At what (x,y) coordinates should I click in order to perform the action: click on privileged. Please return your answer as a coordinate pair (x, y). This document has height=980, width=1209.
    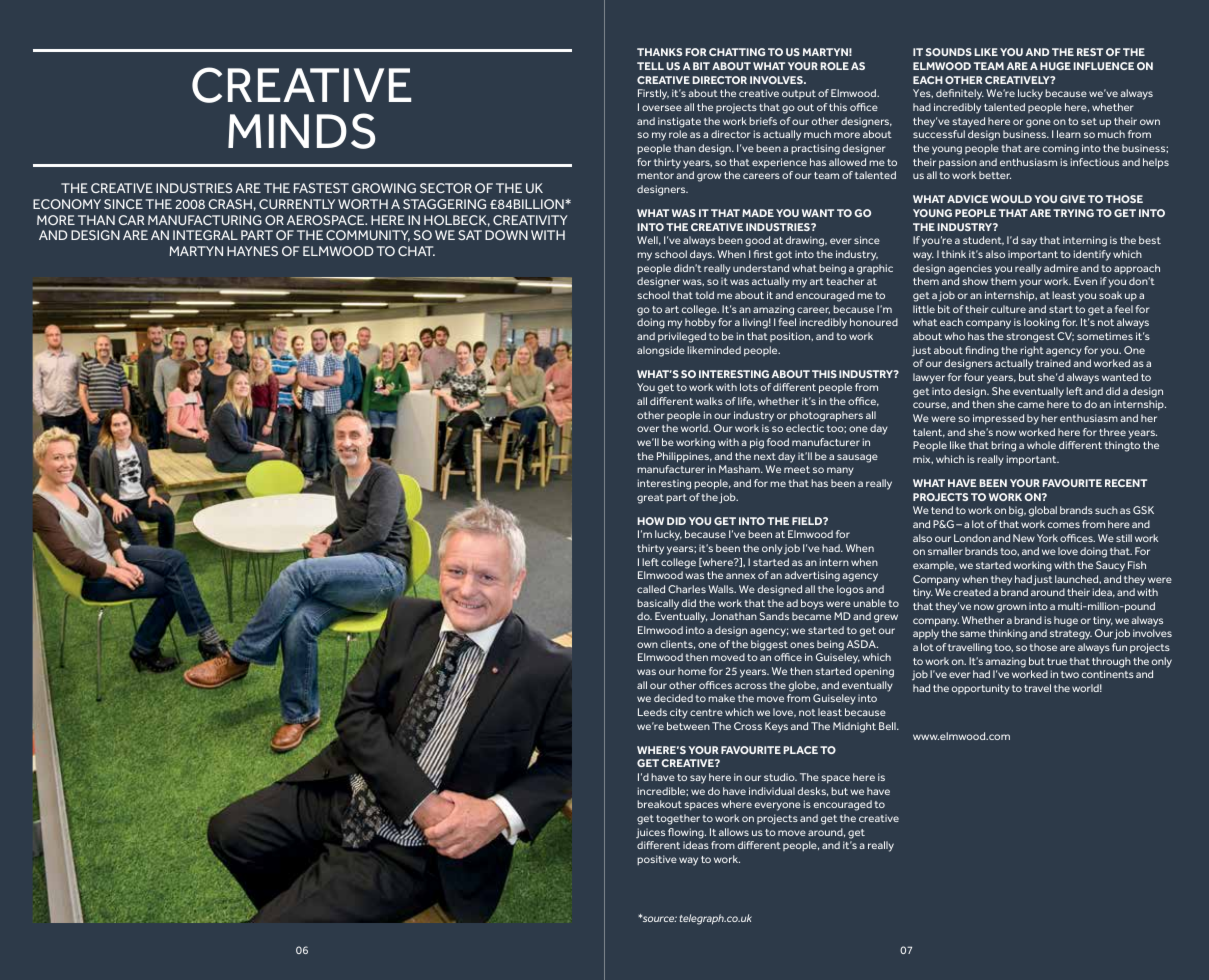
    Looking at the image, I should click on (682, 337).
